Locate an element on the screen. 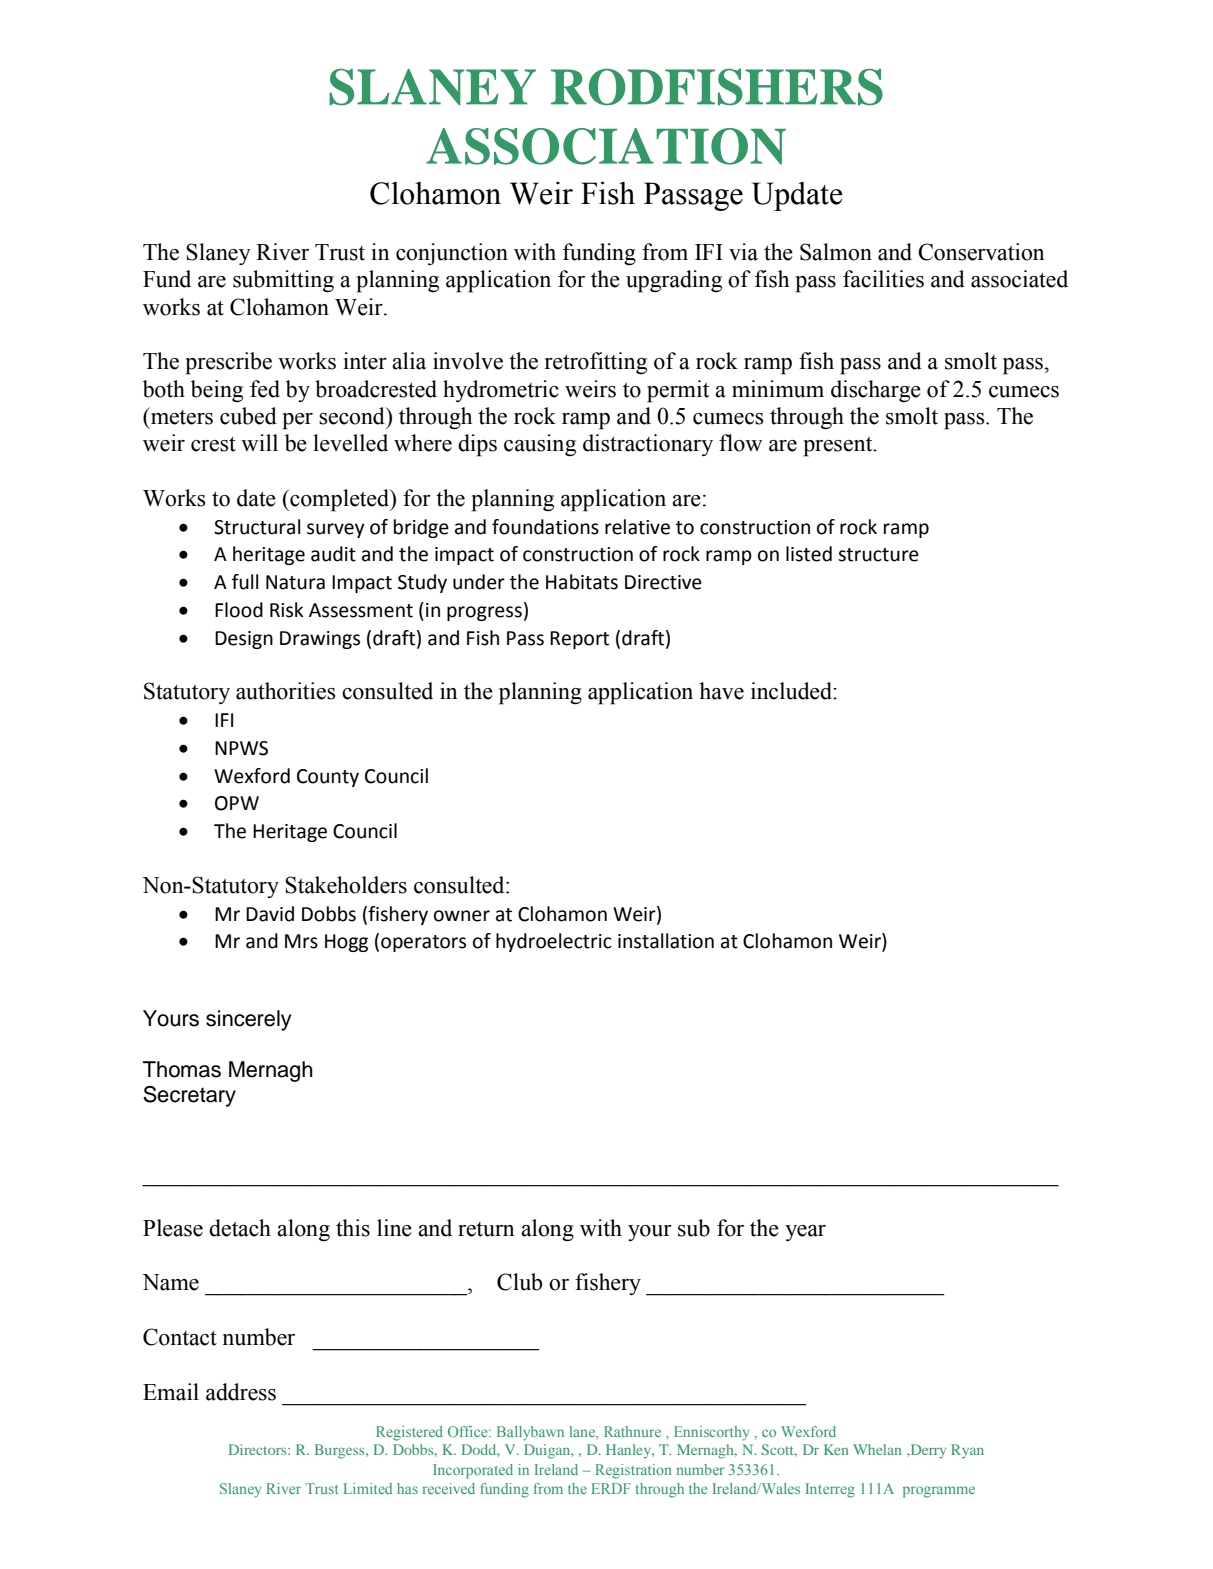 This screenshot has height=1569, width=1213. included is located at coordinates (792, 691).
